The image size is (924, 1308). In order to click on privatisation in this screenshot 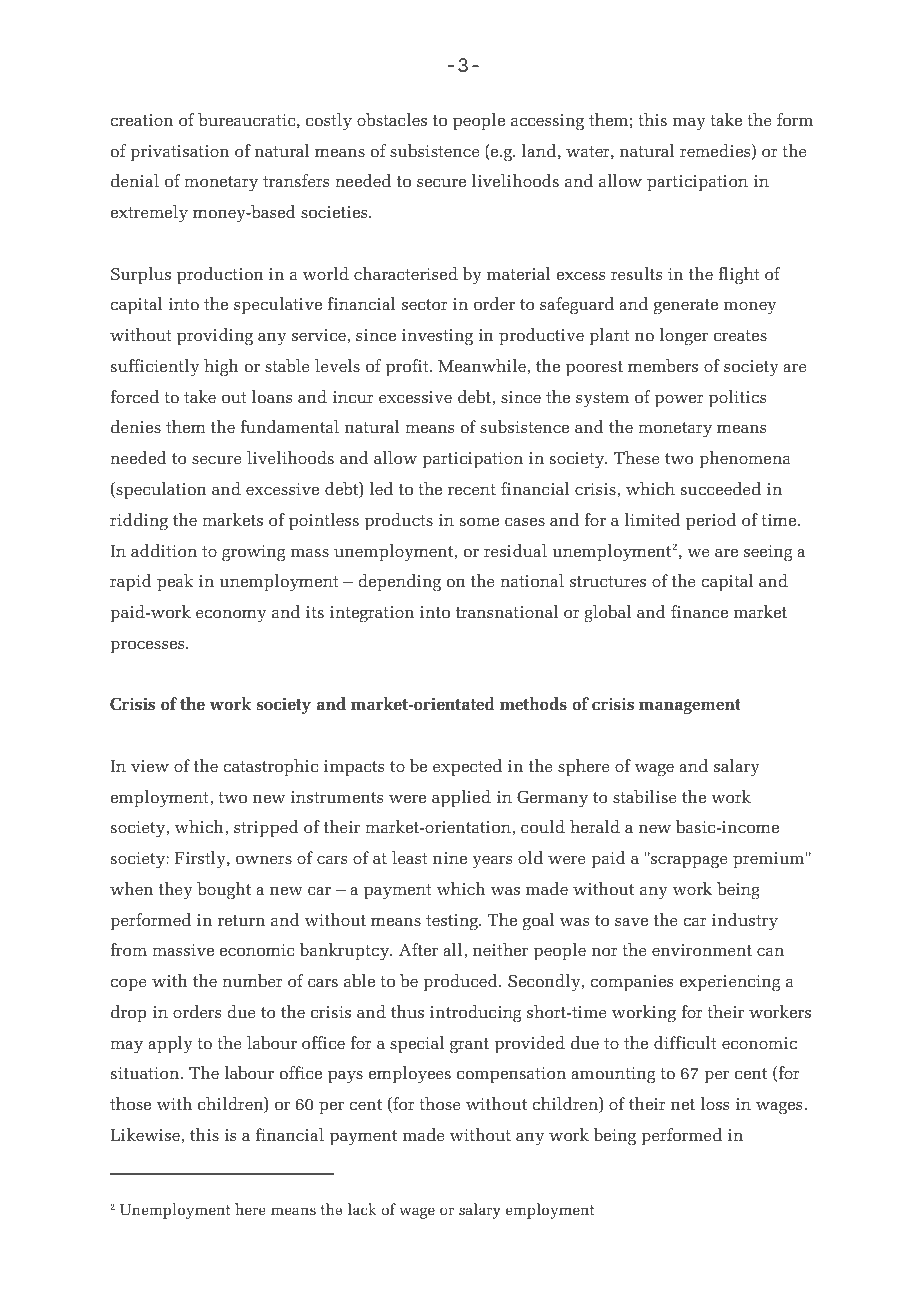, I will do `click(179, 153)`.
